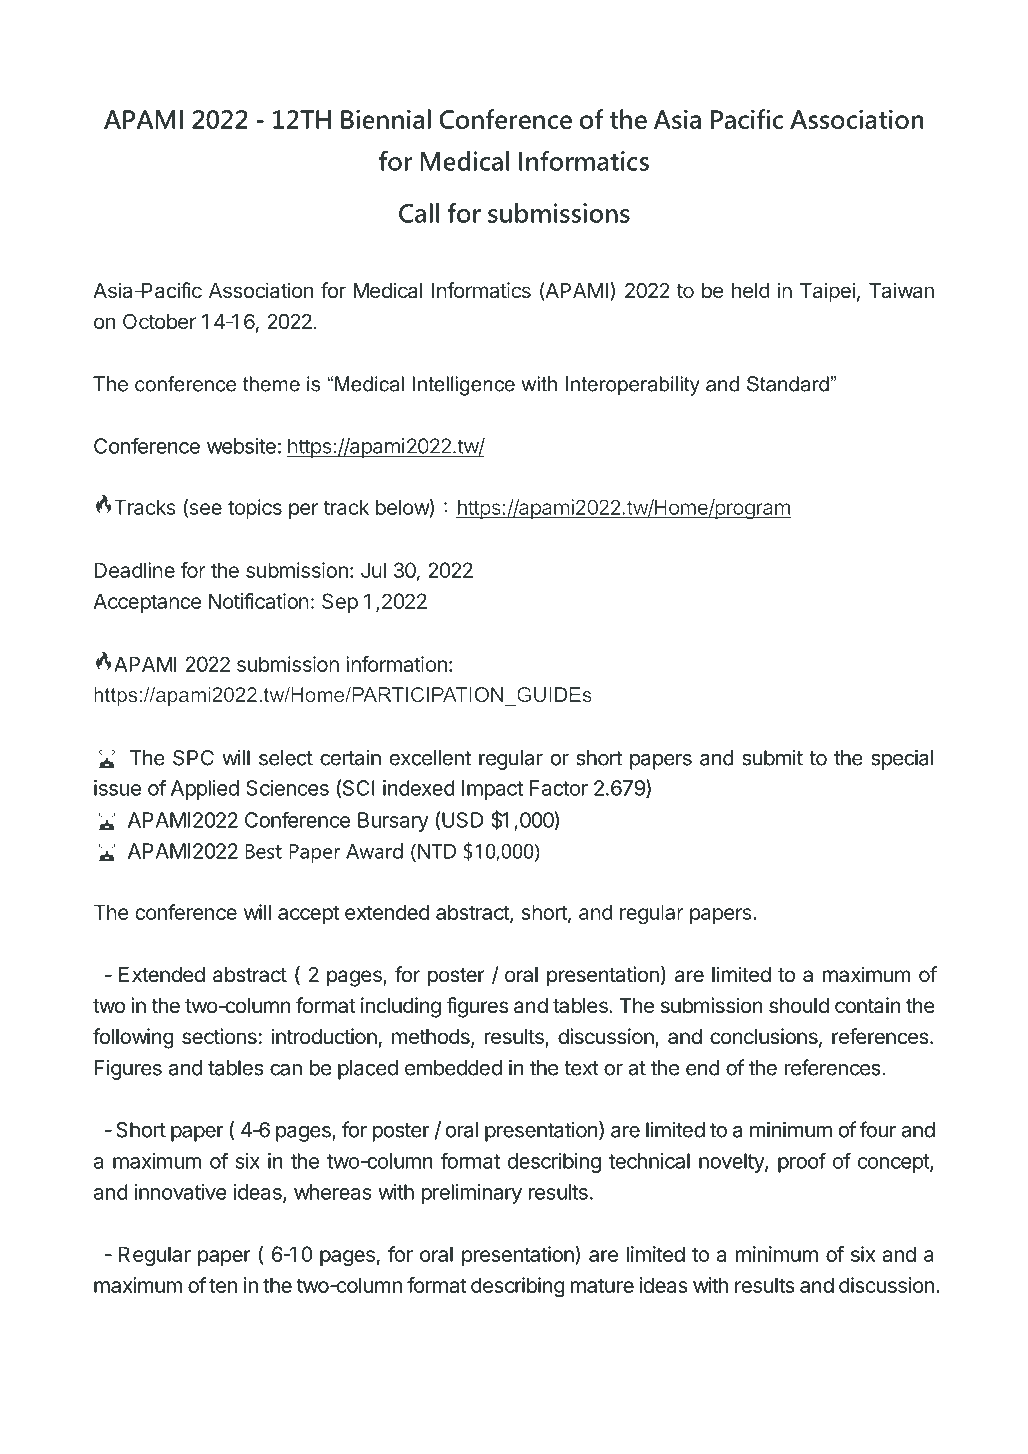 The image size is (1028, 1454). Describe the element at coordinates (788, 384) in the screenshot. I see `Standard` at that location.
